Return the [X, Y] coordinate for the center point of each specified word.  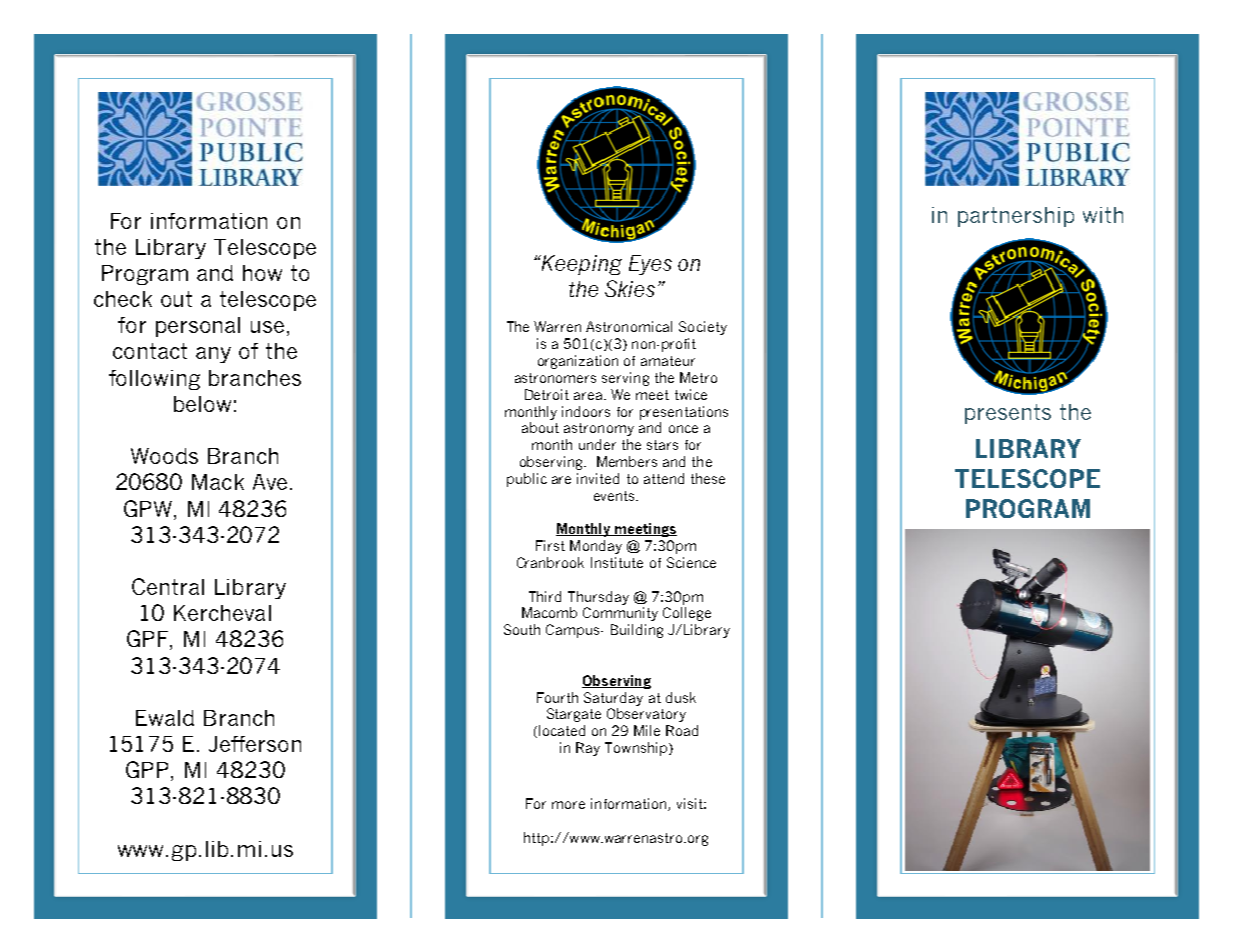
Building [637, 631]
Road [682, 730]
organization [578, 362]
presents [1008, 414]
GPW [149, 508]
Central [168, 586]
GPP [149, 771]
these [708, 478]
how [262, 273]
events [615, 496]
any [213, 355]
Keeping [581, 265]
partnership [1016, 217]
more [568, 805]
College [687, 614]
